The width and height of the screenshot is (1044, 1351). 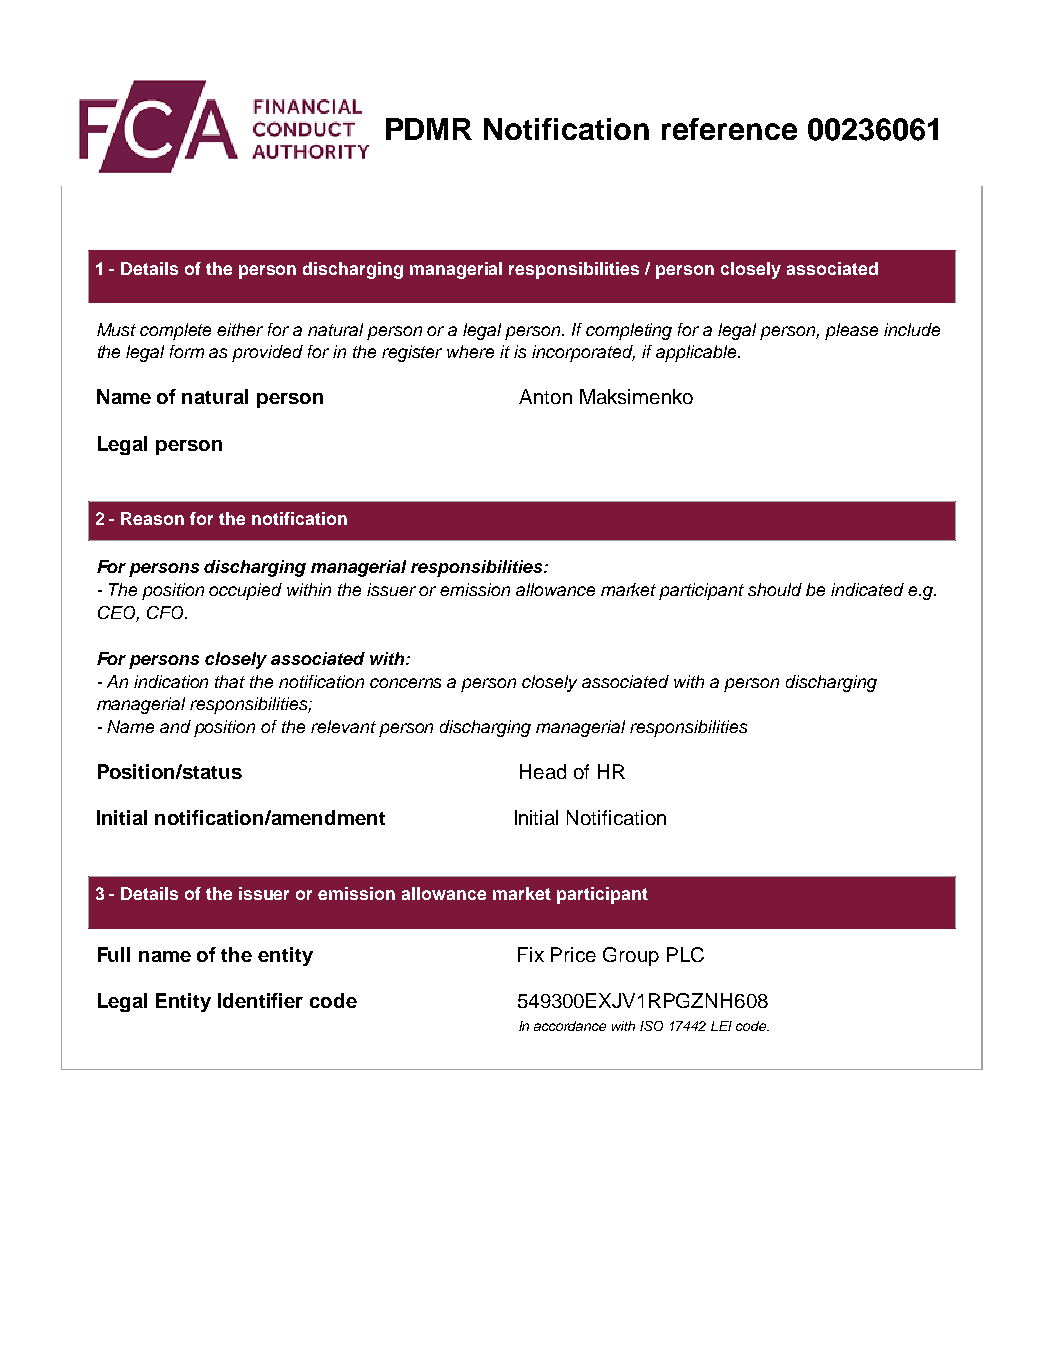 I want to click on either, so click(x=240, y=329).
